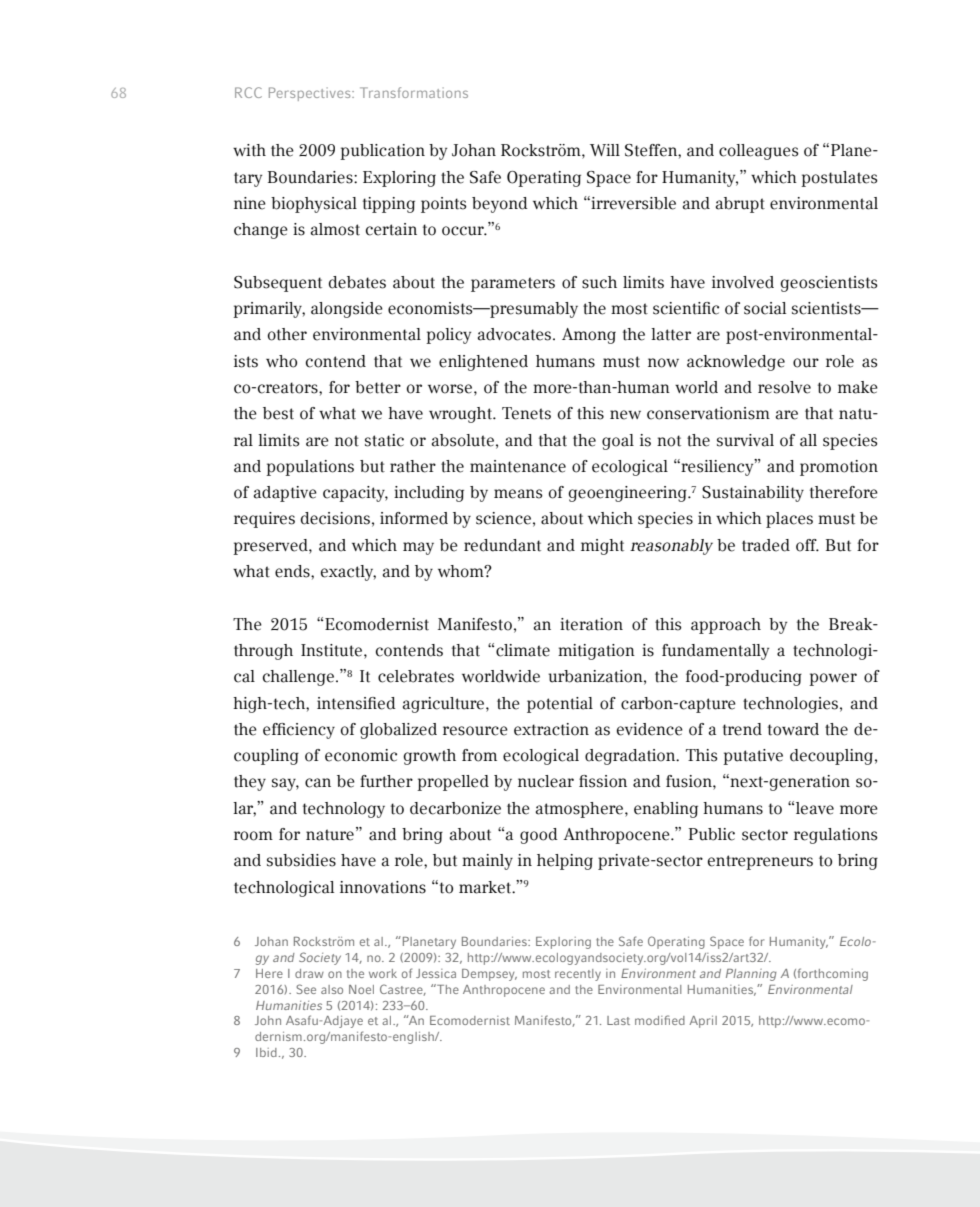 The height and width of the screenshot is (1207, 980). Describe the element at coordinates (299, 731) in the screenshot. I see `efficiency` at that location.
